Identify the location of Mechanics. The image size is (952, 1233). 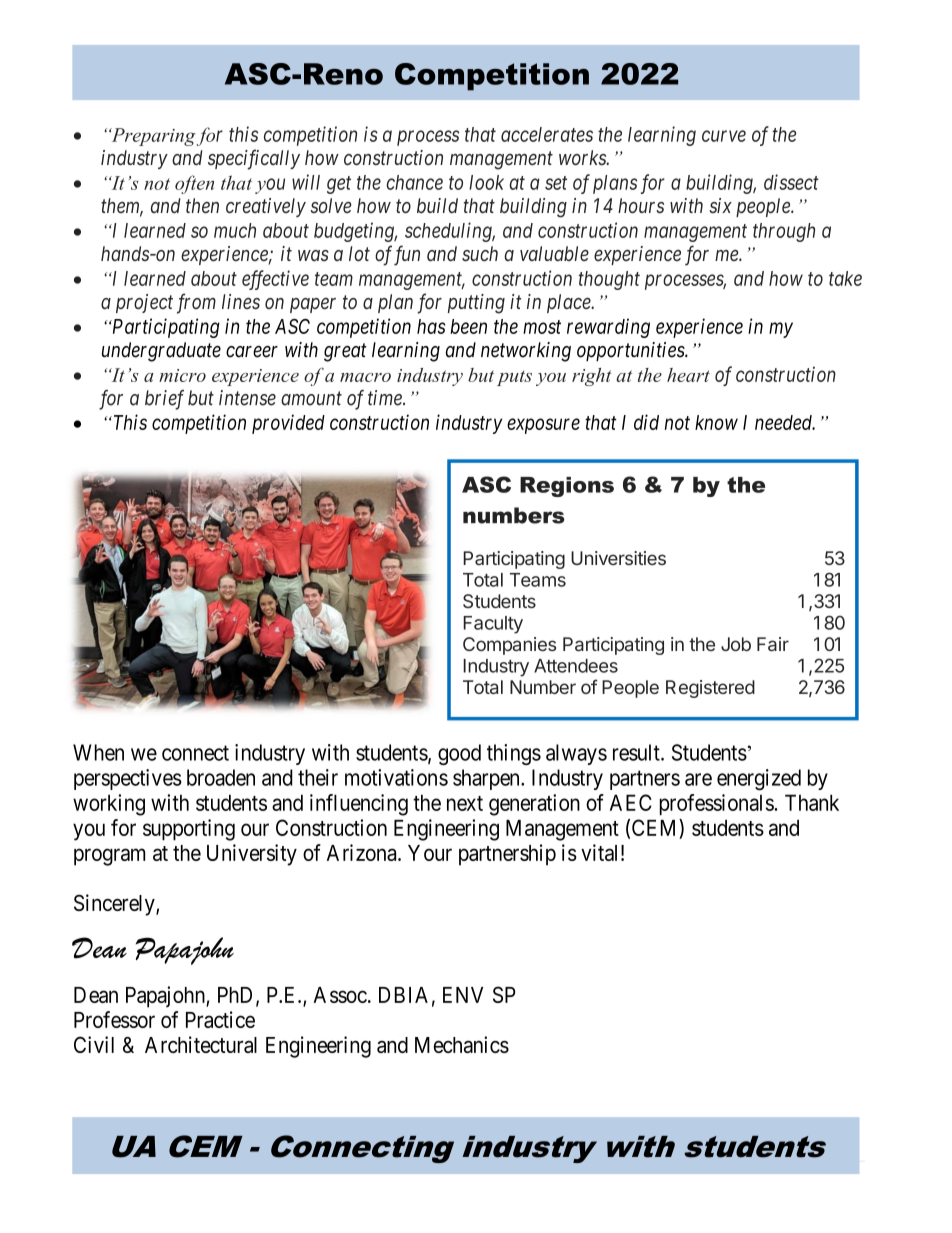
(462, 1044).
